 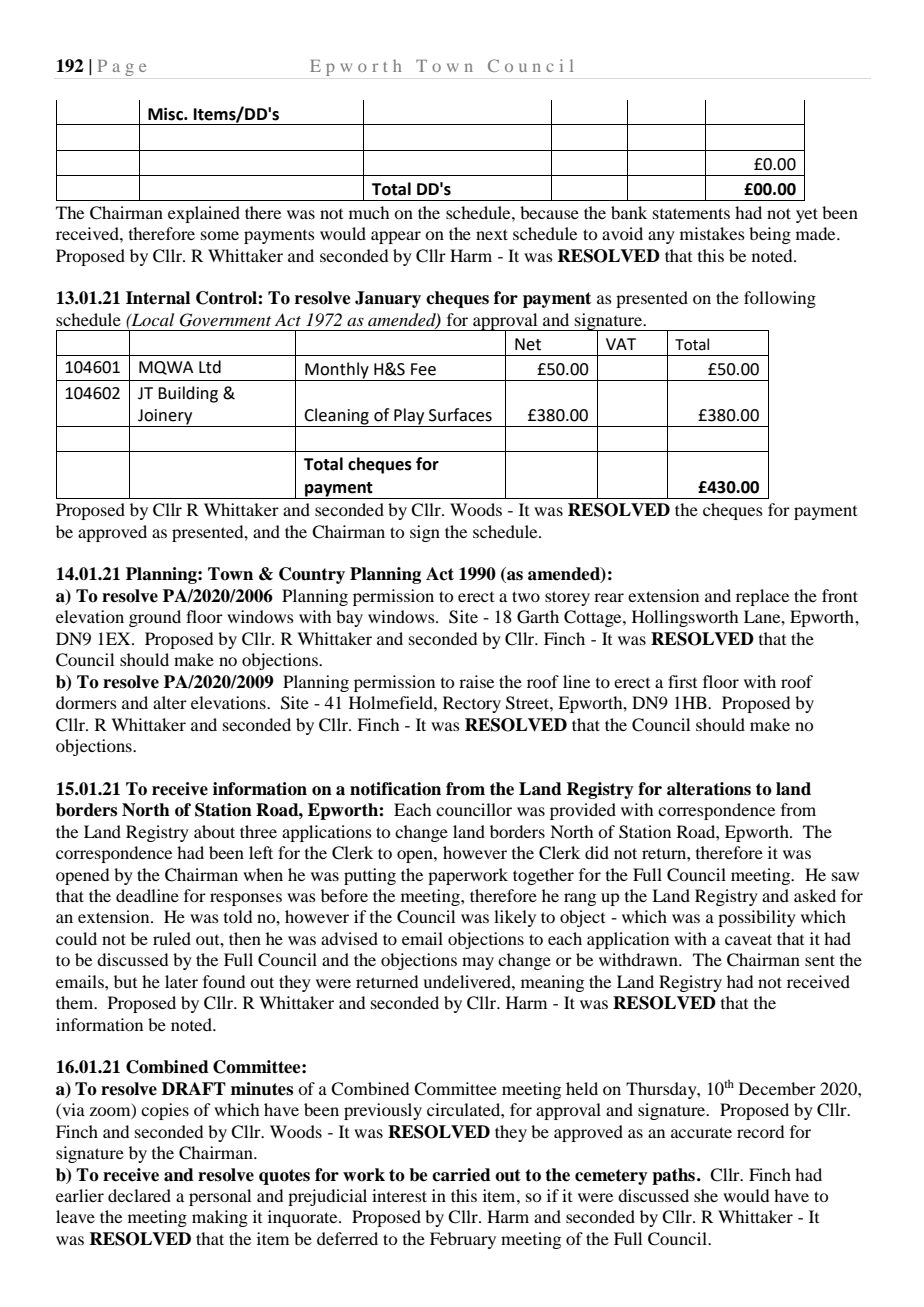 What do you see at coordinates (155, 618) in the screenshot?
I see `ground` at bounding box center [155, 618].
